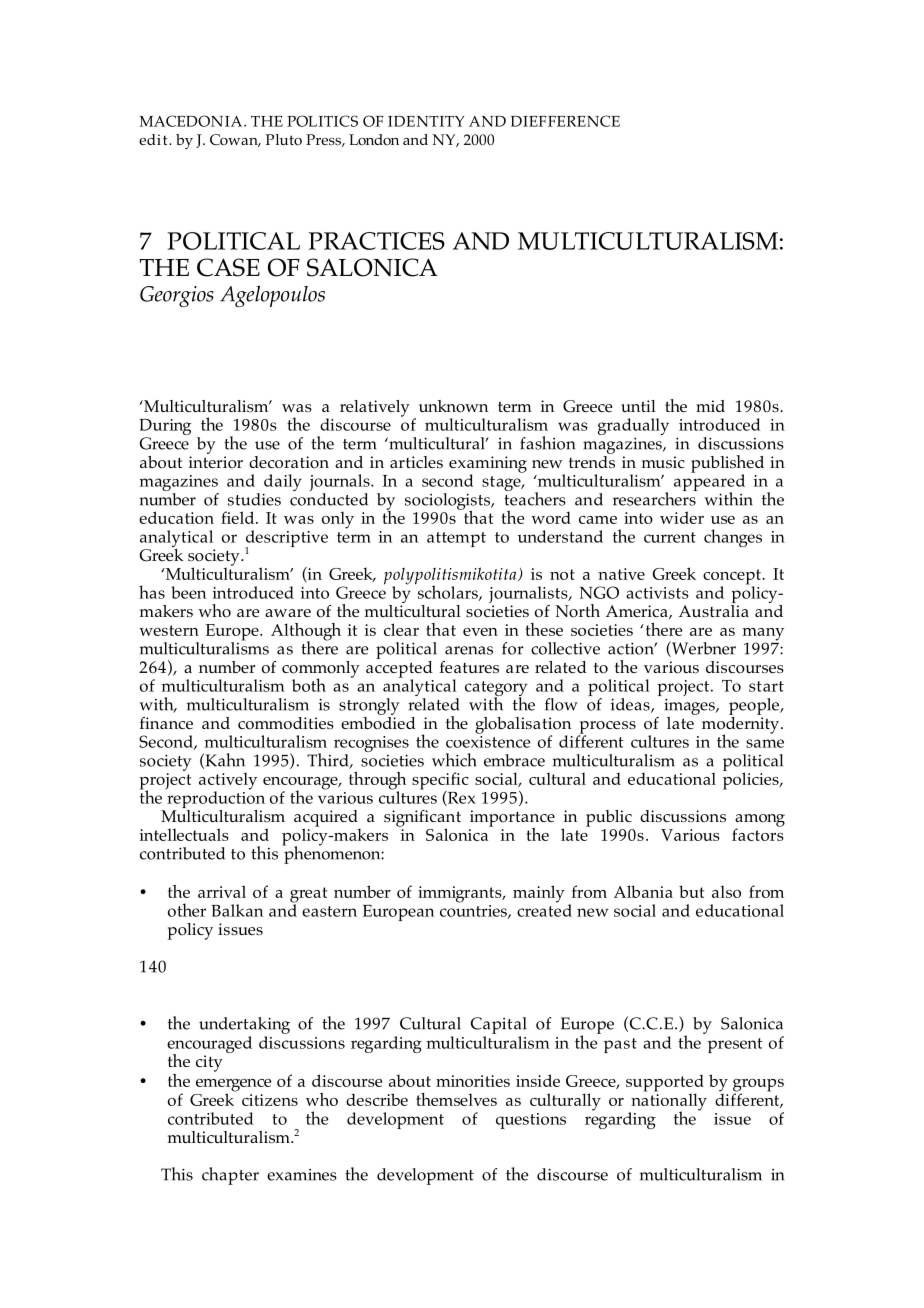 Image resolution: width=924 pixels, height=1308 pixels. What do you see at coordinates (454, 760) in the page?
I see `which` at bounding box center [454, 760].
